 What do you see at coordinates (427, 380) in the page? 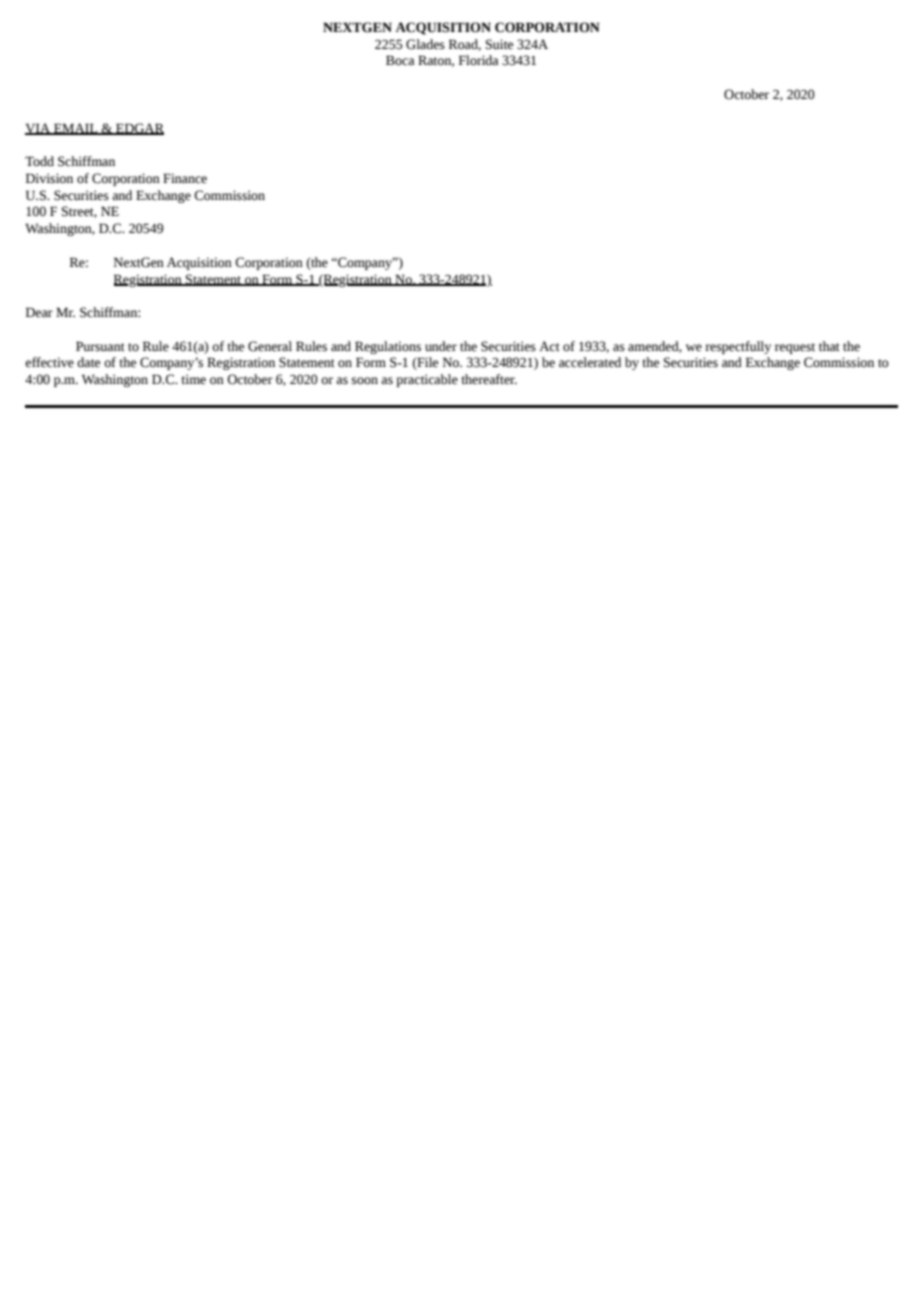
I see `practicable` at bounding box center [427, 380].
